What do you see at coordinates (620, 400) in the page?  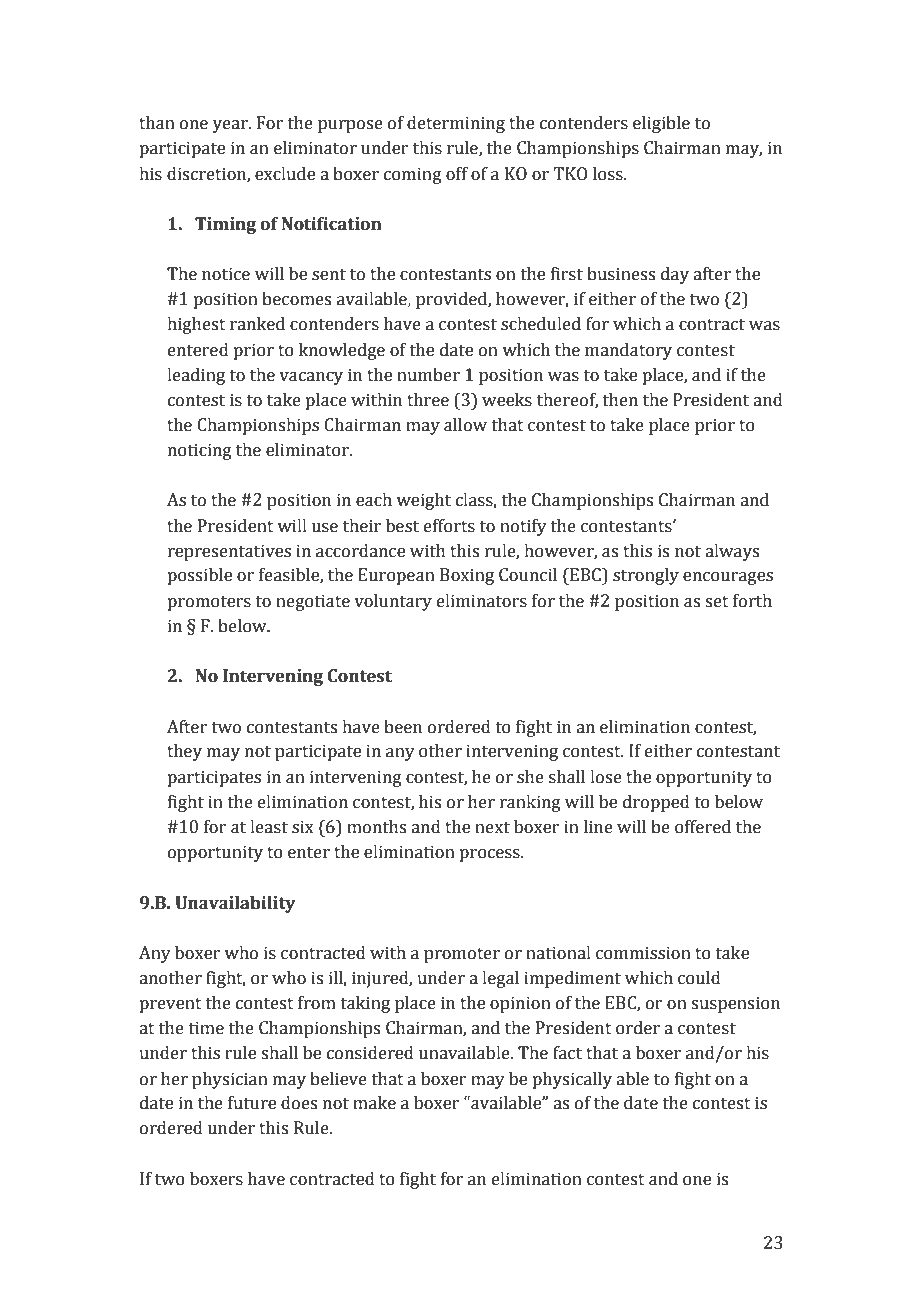 I see `then` at bounding box center [620, 400].
